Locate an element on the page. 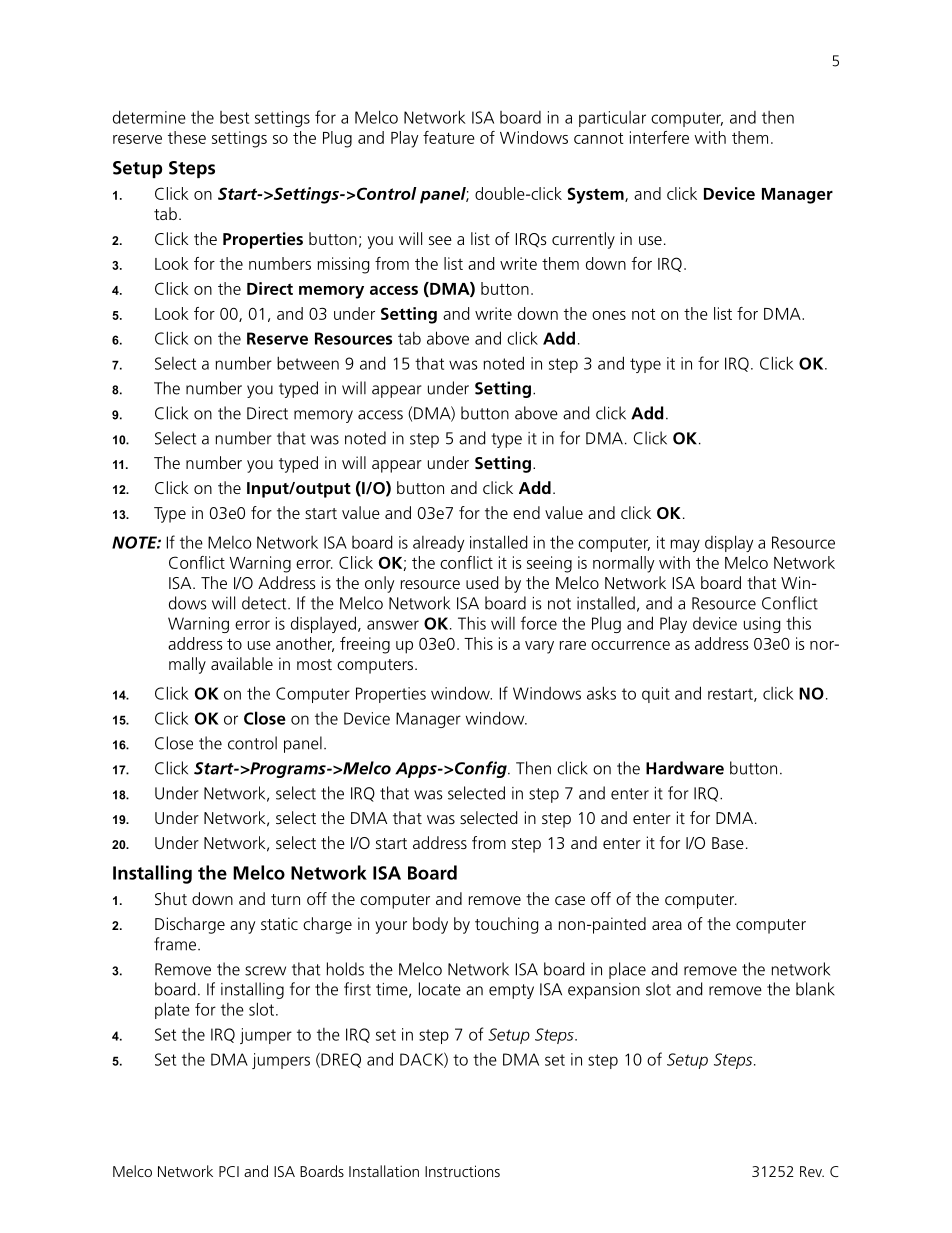 This document has height=1233, width=952. using is located at coordinates (762, 625).
